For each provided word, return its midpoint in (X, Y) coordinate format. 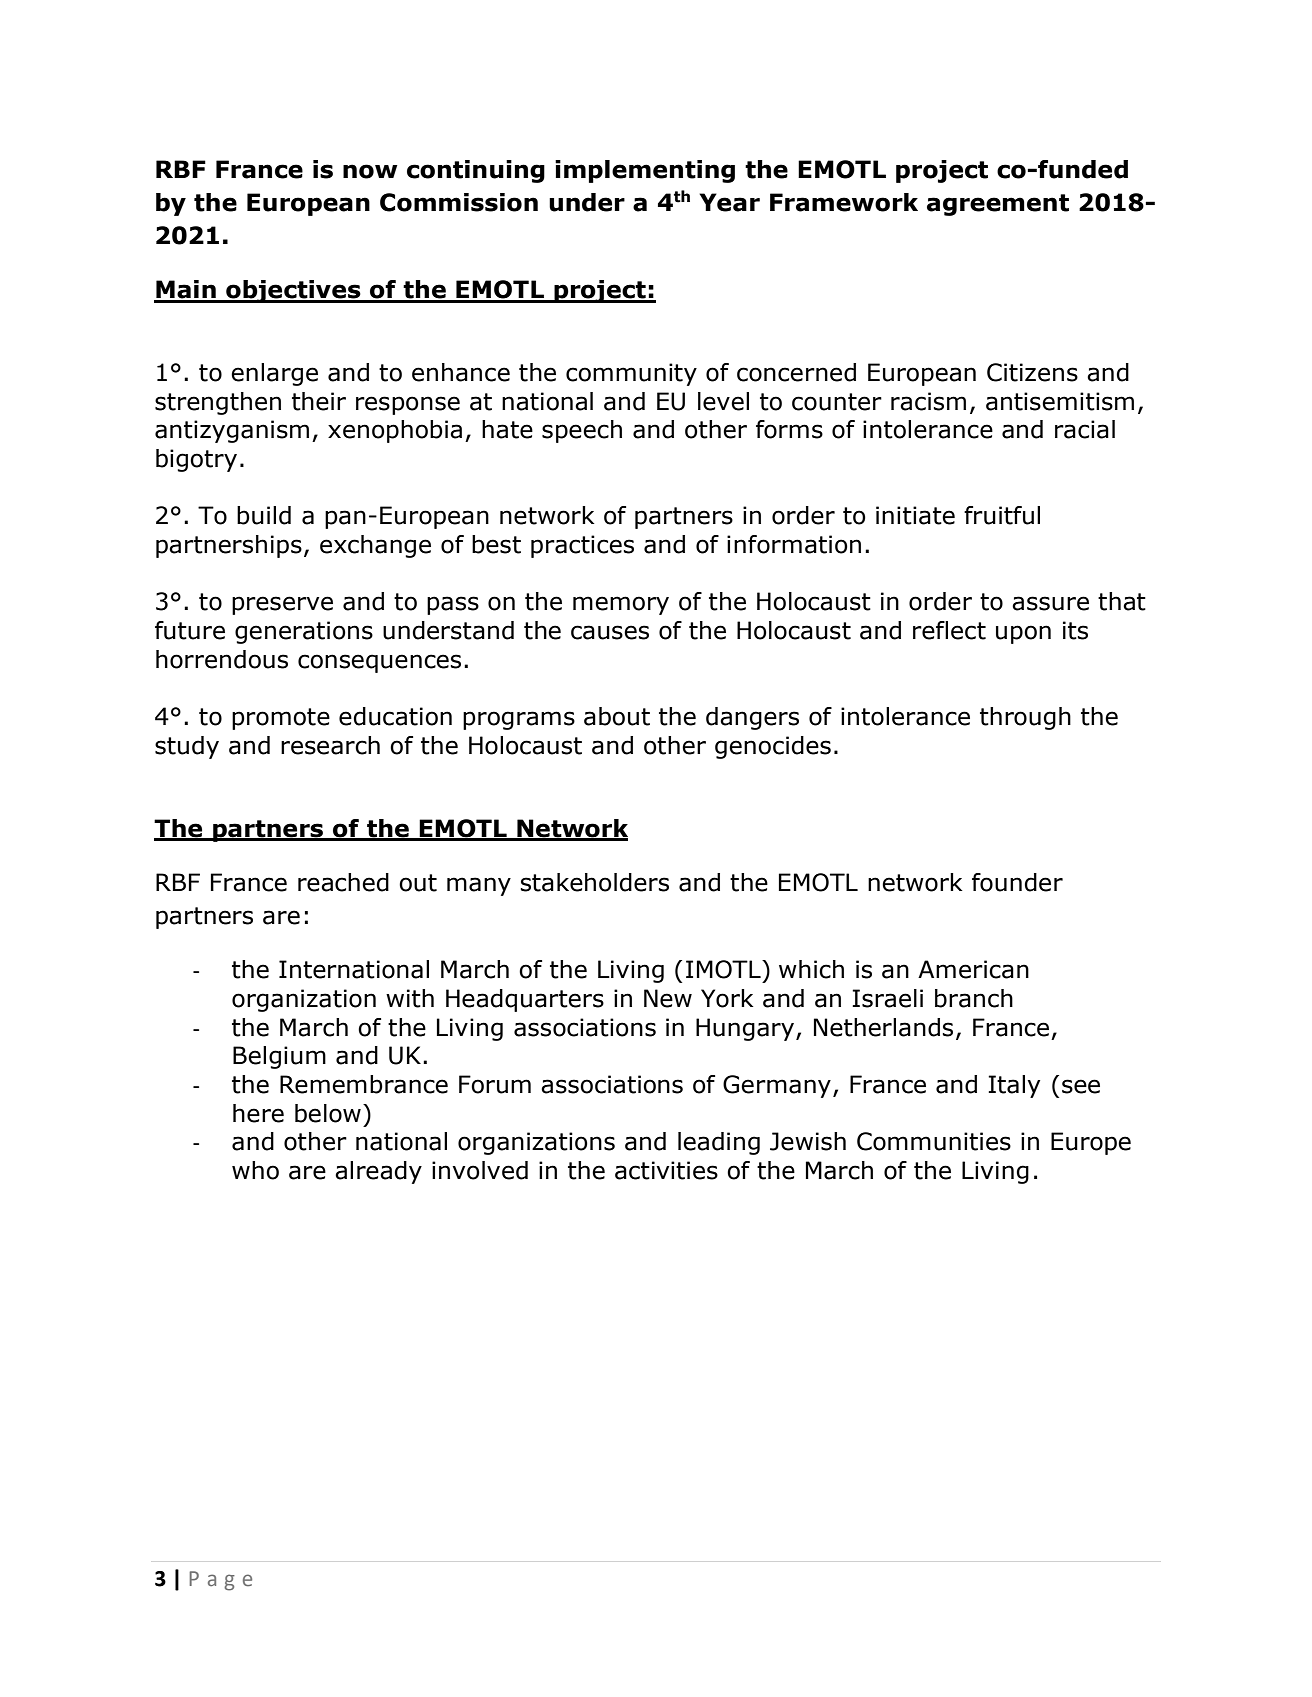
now (370, 171)
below (328, 1113)
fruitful (1002, 515)
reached (343, 882)
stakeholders (594, 882)
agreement (998, 205)
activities (666, 1170)
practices (582, 546)
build (264, 515)
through (1025, 718)
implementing (645, 171)
